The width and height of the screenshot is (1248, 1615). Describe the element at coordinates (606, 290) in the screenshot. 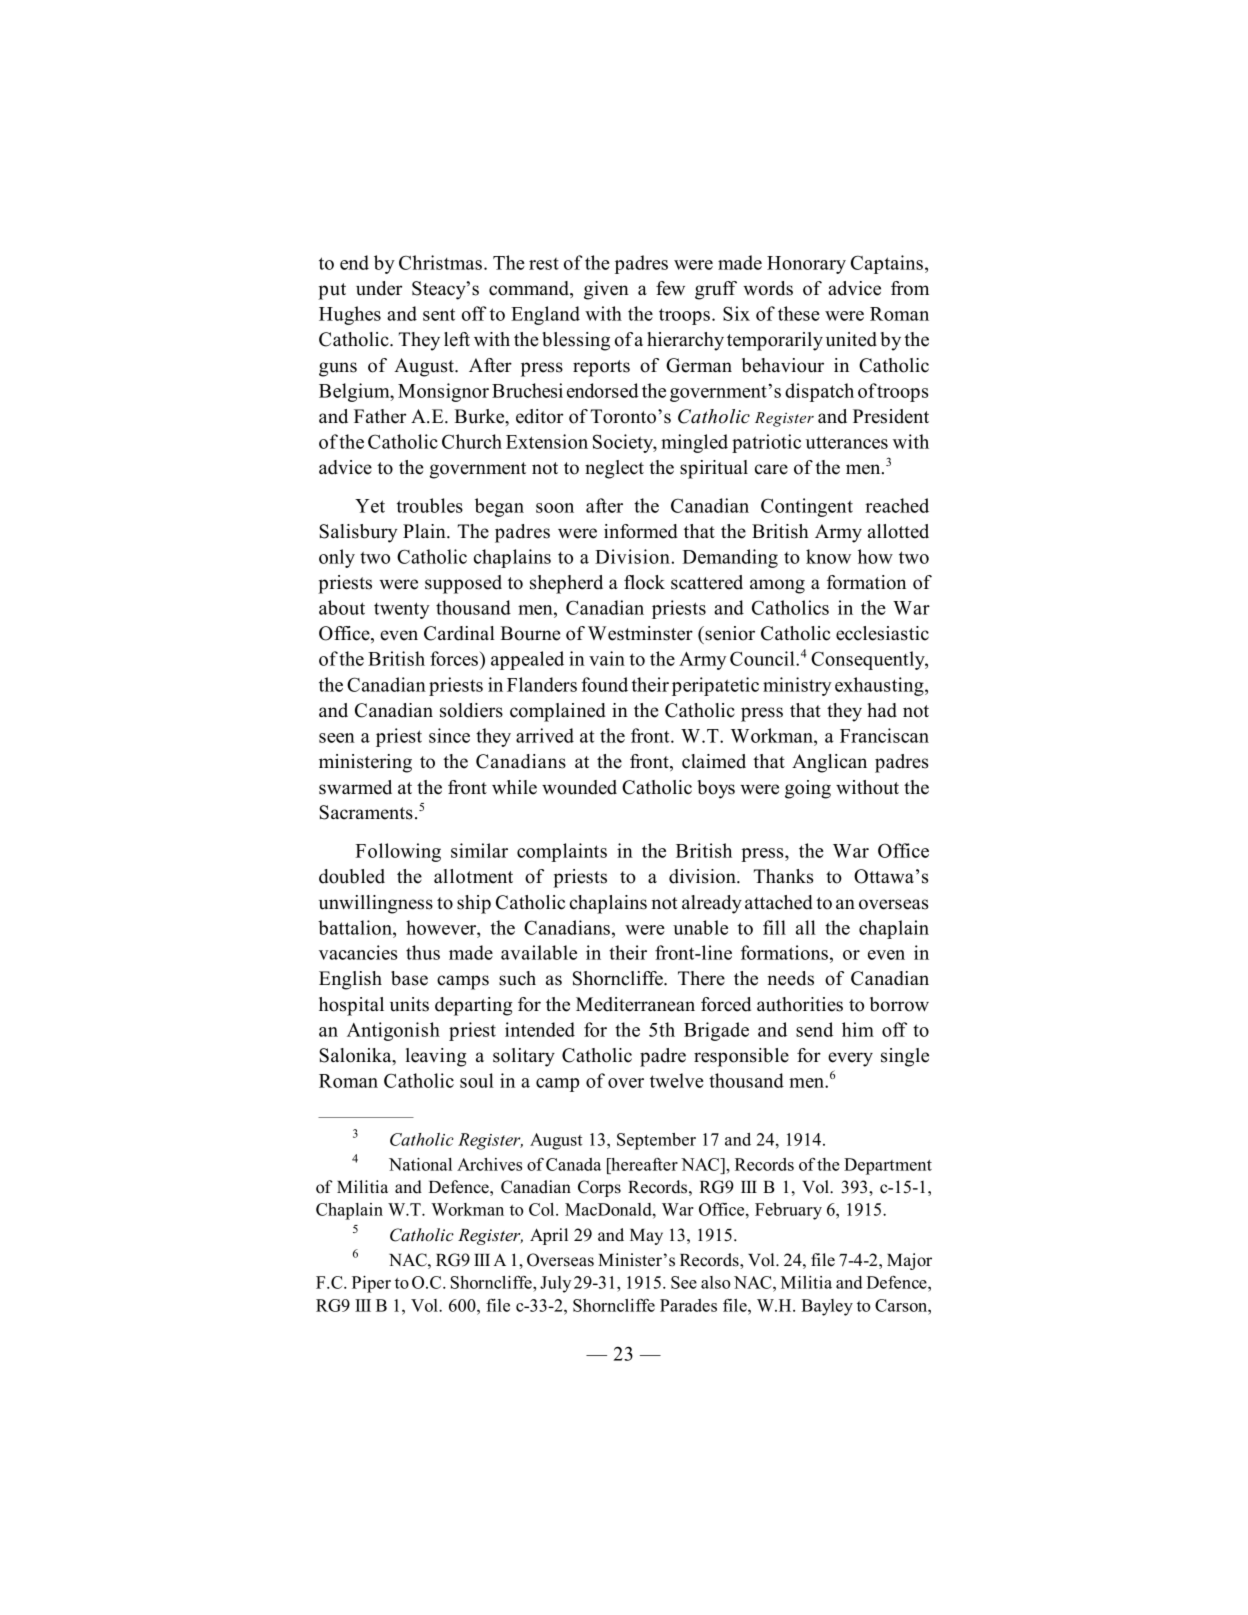

I see `given` at that location.
